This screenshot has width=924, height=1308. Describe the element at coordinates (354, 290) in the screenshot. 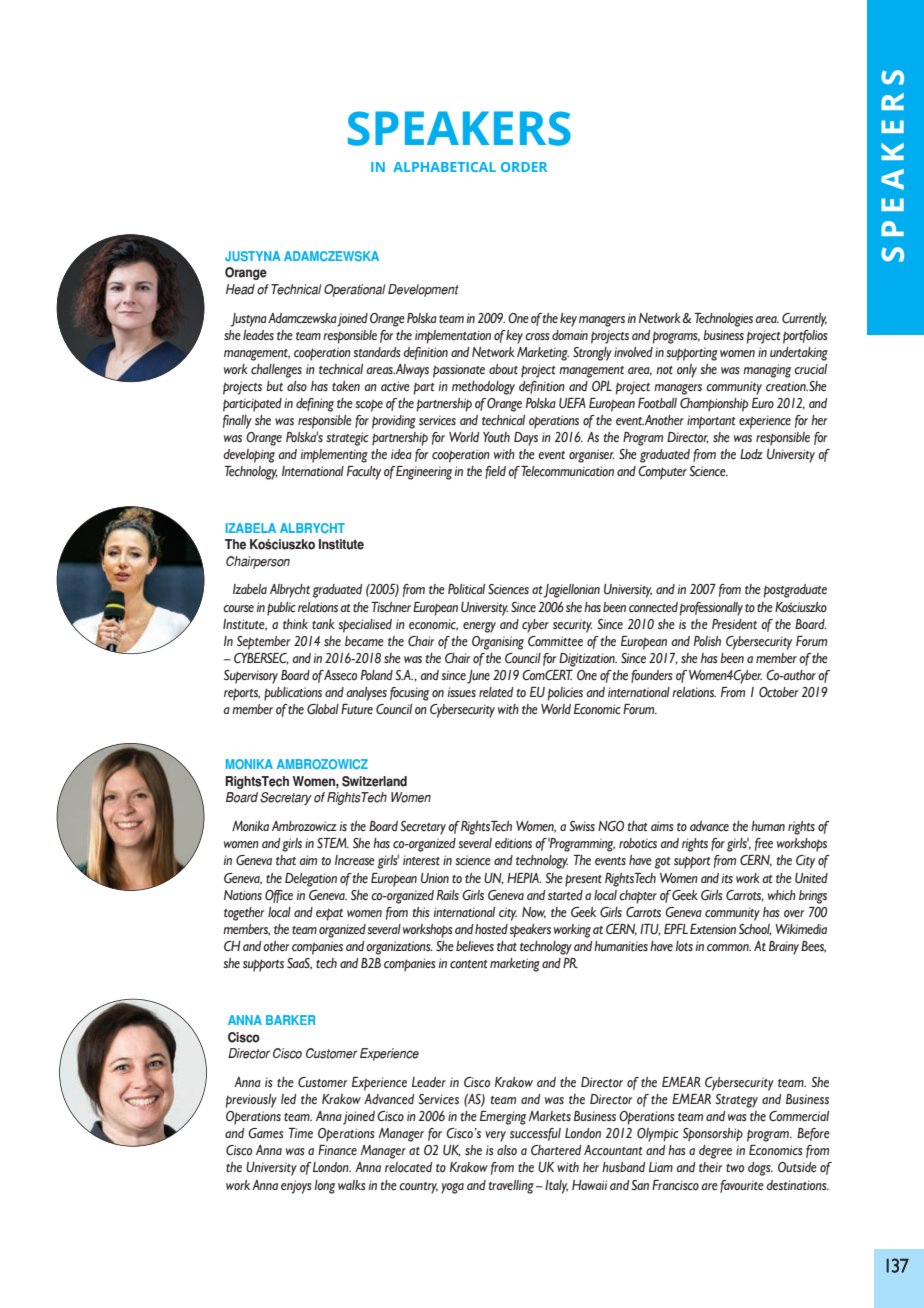

I see `Operational` at that location.
